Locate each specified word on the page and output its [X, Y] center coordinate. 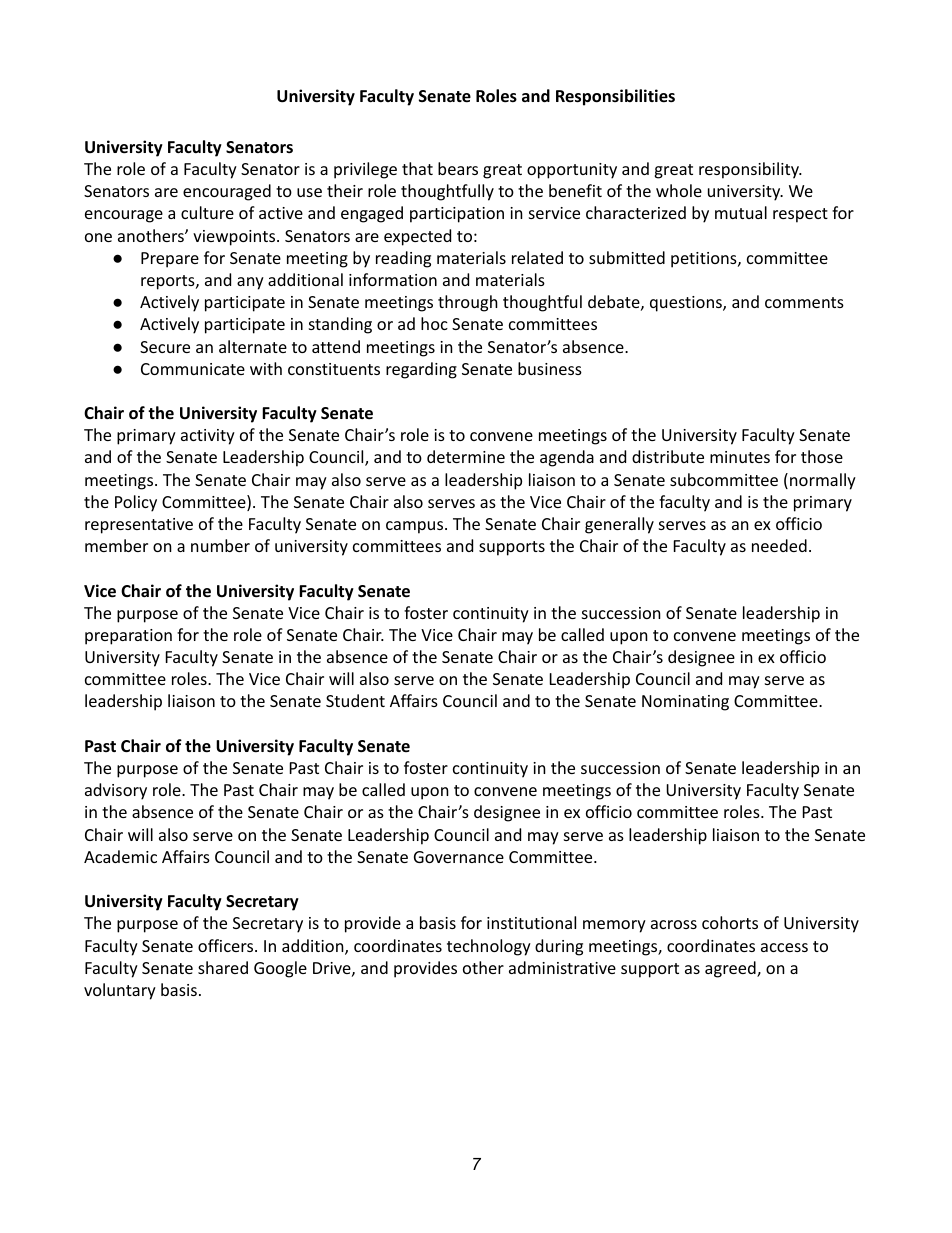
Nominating [685, 703]
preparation [128, 637]
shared [223, 967]
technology [489, 947]
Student [355, 700]
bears [458, 168]
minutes [740, 457]
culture [207, 212]
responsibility [750, 170]
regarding [421, 370]
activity [208, 437]
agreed [731, 969]
